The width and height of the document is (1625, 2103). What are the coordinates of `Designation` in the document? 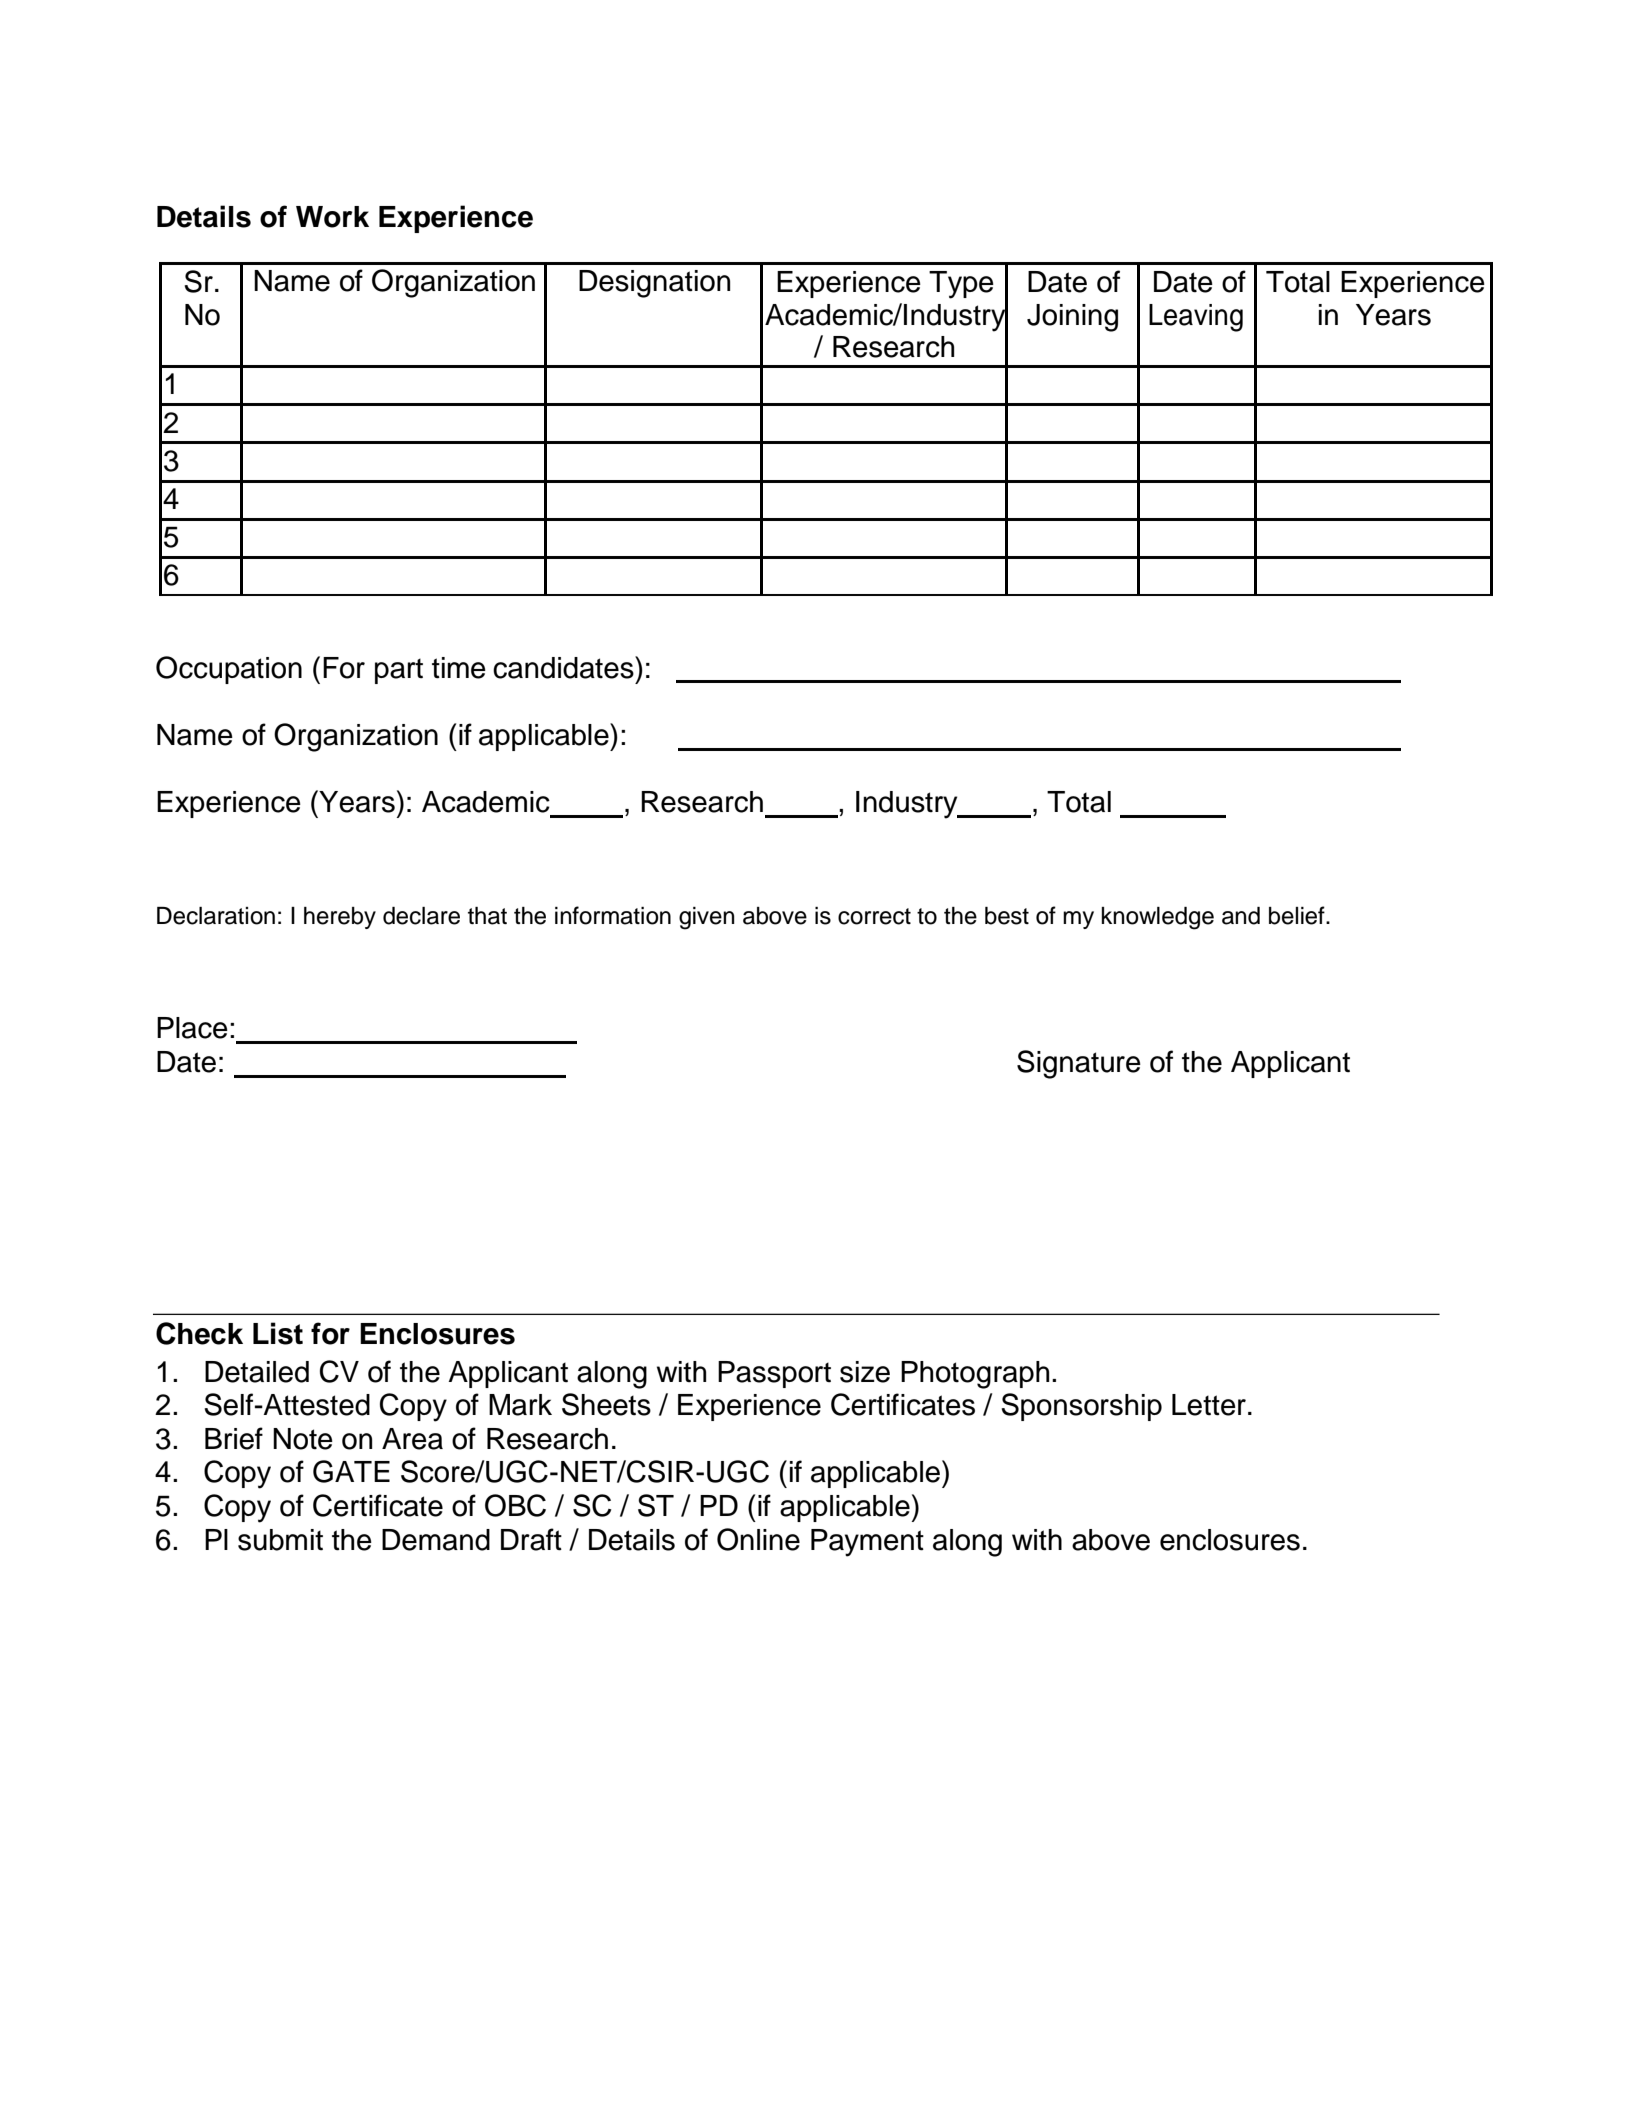 It's located at (654, 284).
